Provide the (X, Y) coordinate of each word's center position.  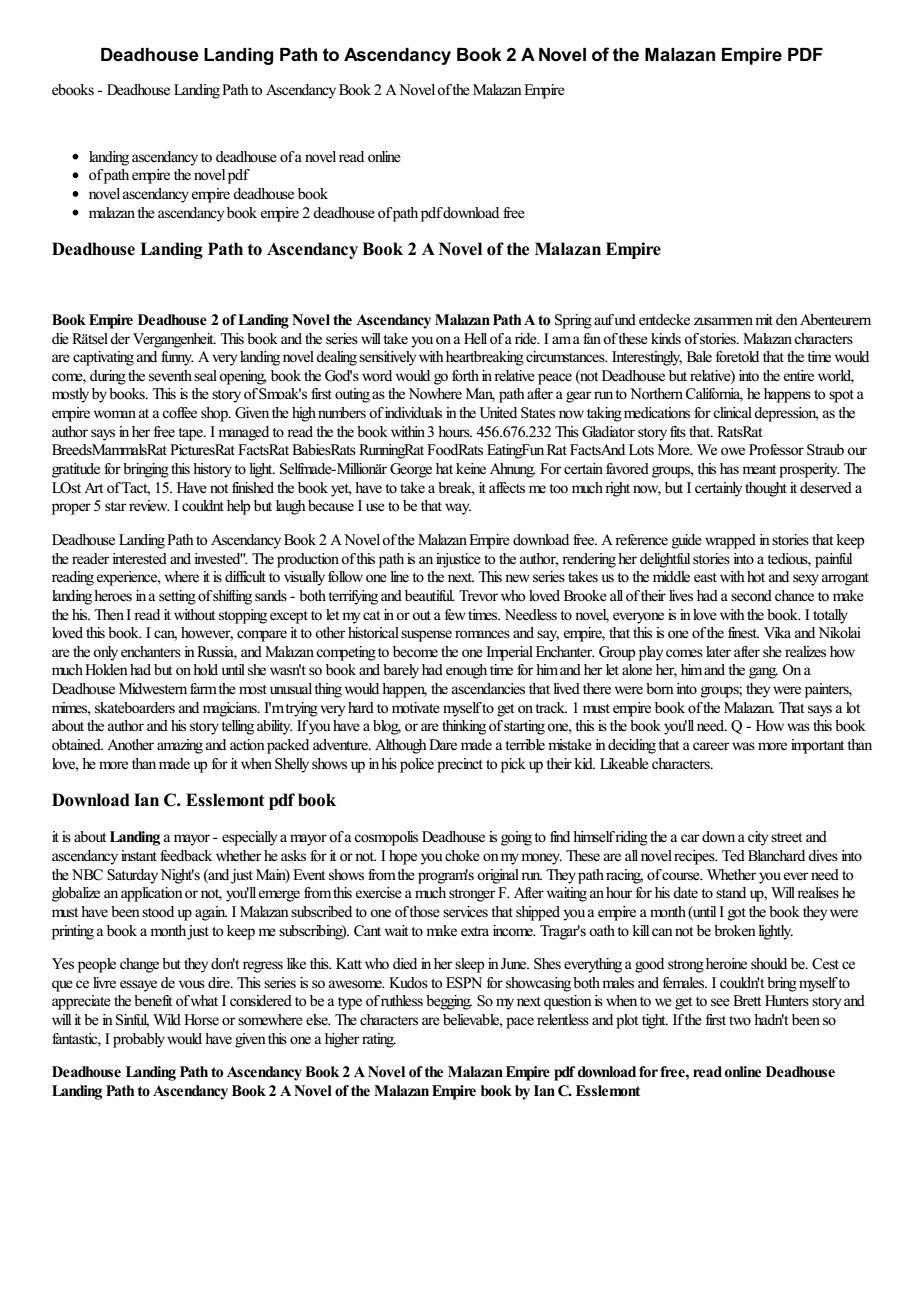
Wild (167, 1019)
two (740, 1020)
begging (449, 1002)
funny (177, 358)
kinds (666, 338)
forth (465, 375)
